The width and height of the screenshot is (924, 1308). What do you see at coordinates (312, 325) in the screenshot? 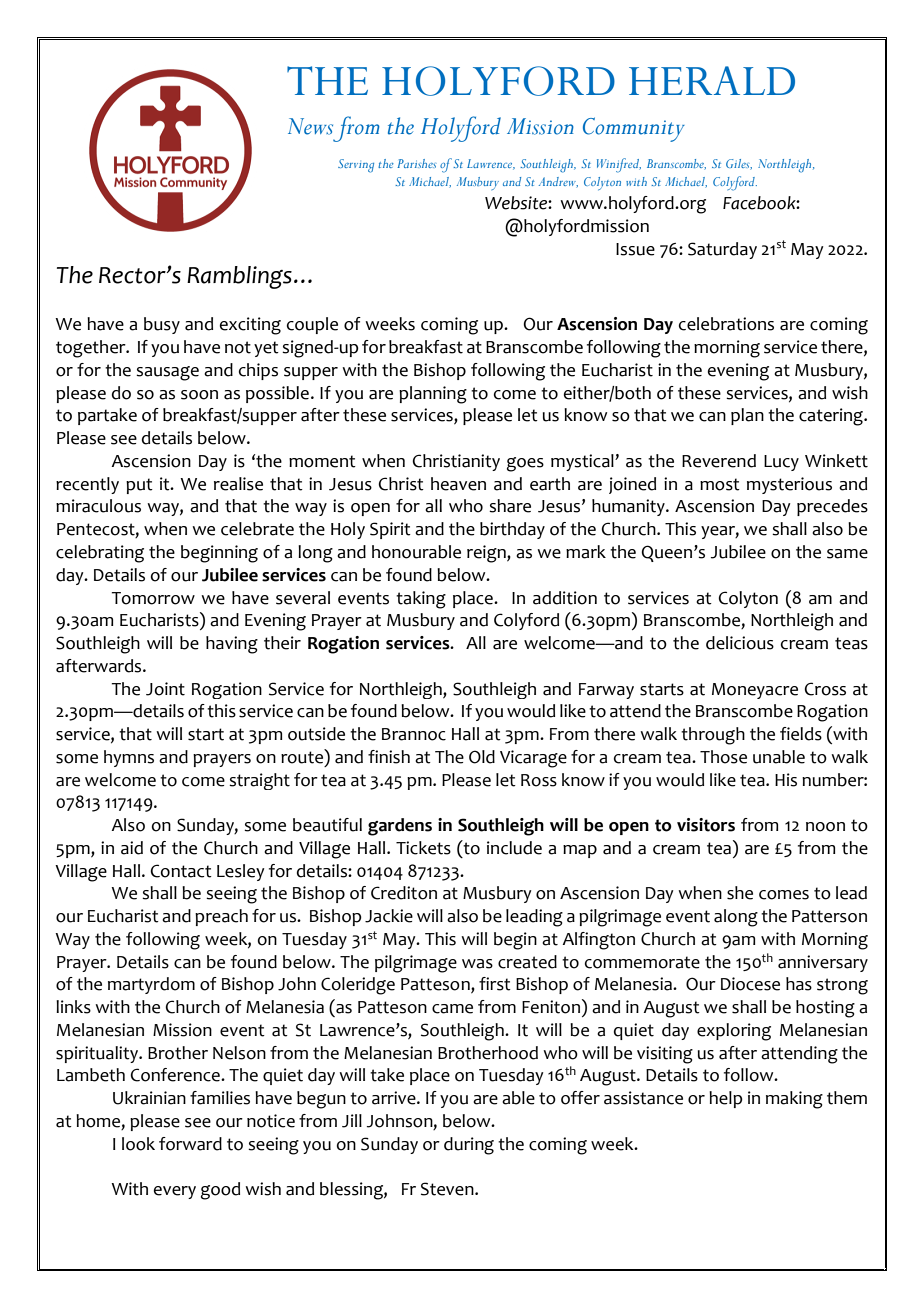
I see `couple` at bounding box center [312, 325].
